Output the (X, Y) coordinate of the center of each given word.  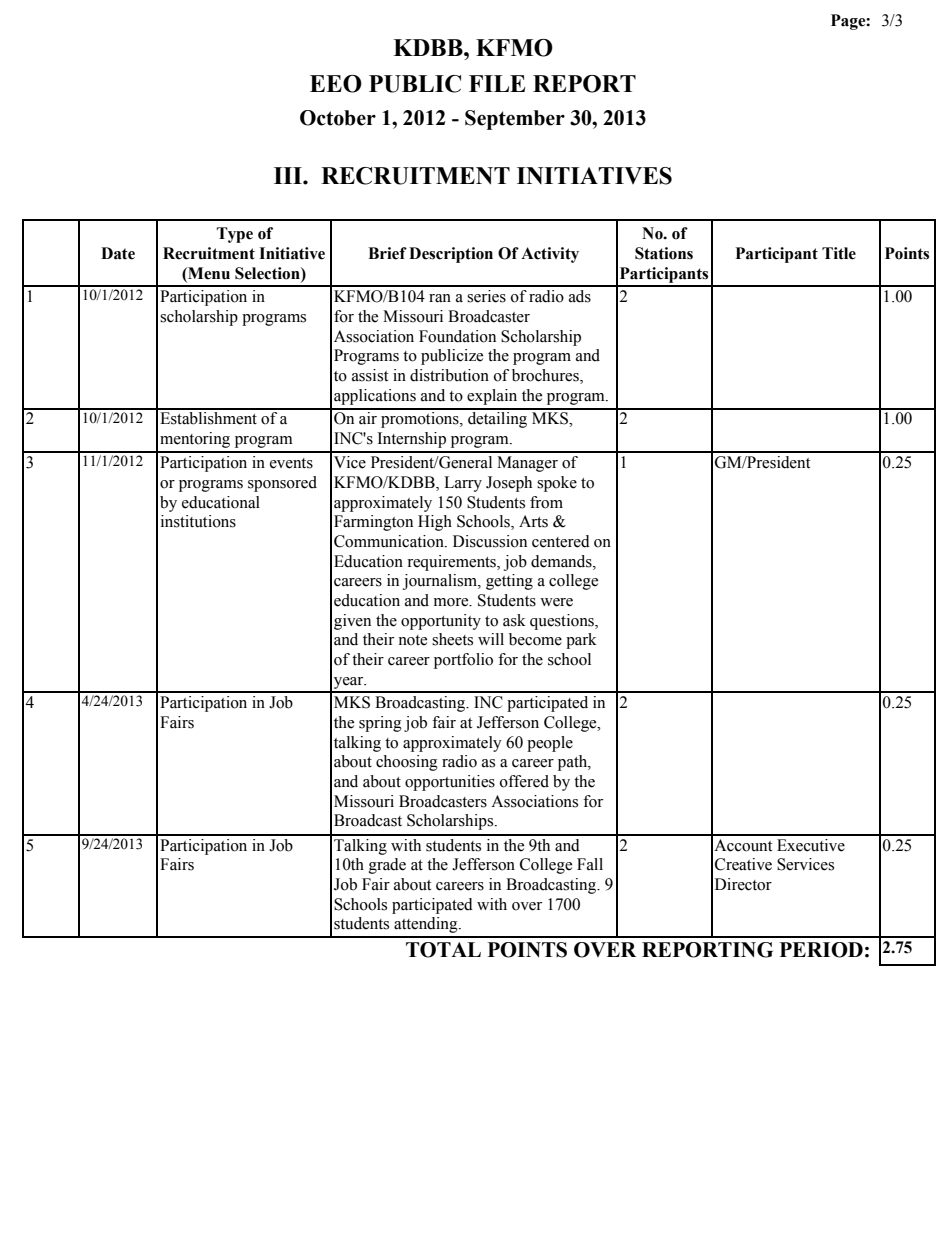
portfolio (463, 661)
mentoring (195, 440)
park (581, 641)
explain (492, 397)
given (352, 622)
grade (387, 866)
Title (839, 253)
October (338, 118)
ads (580, 296)
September (515, 120)
